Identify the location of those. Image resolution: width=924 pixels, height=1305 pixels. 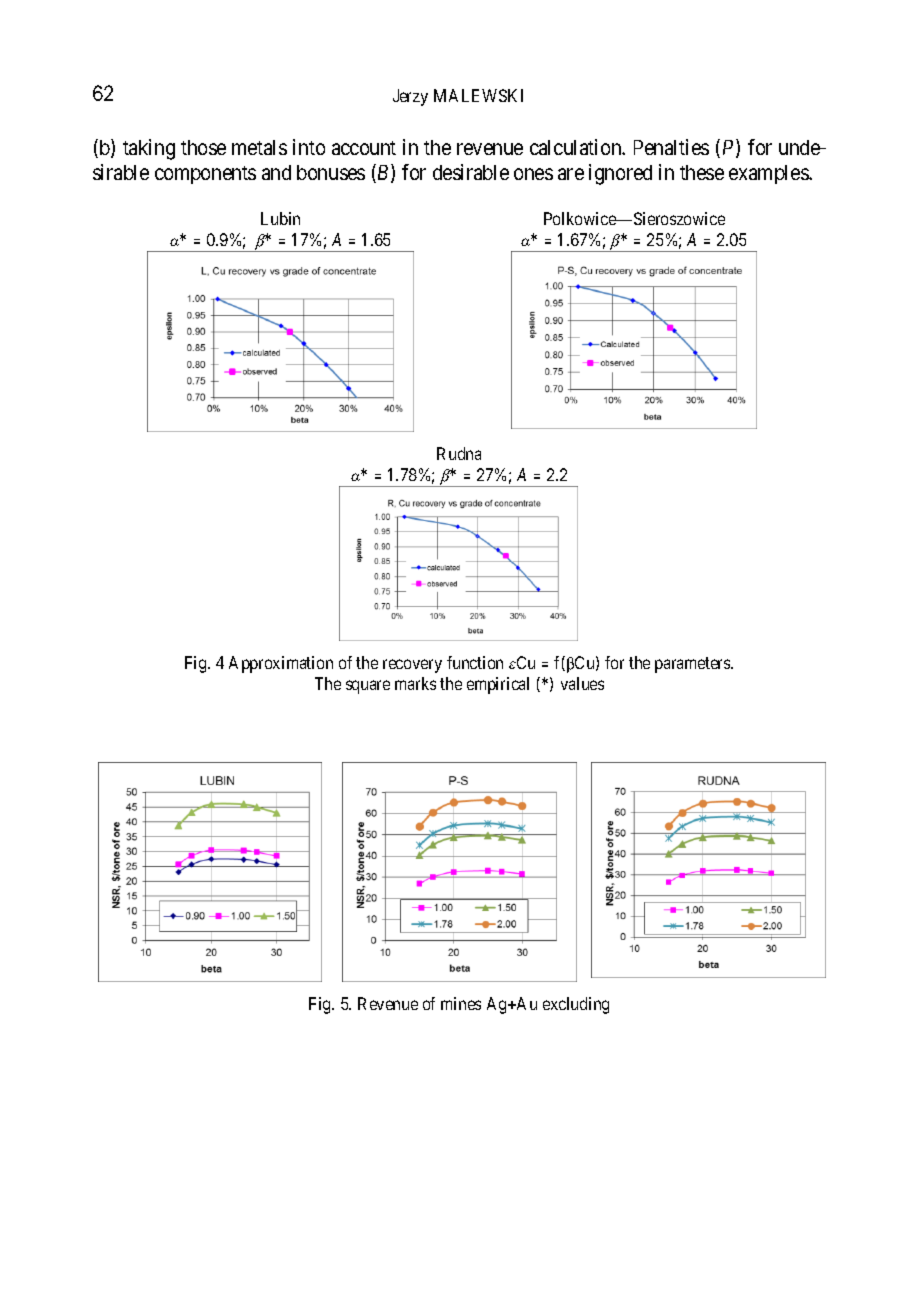
(203, 147).
